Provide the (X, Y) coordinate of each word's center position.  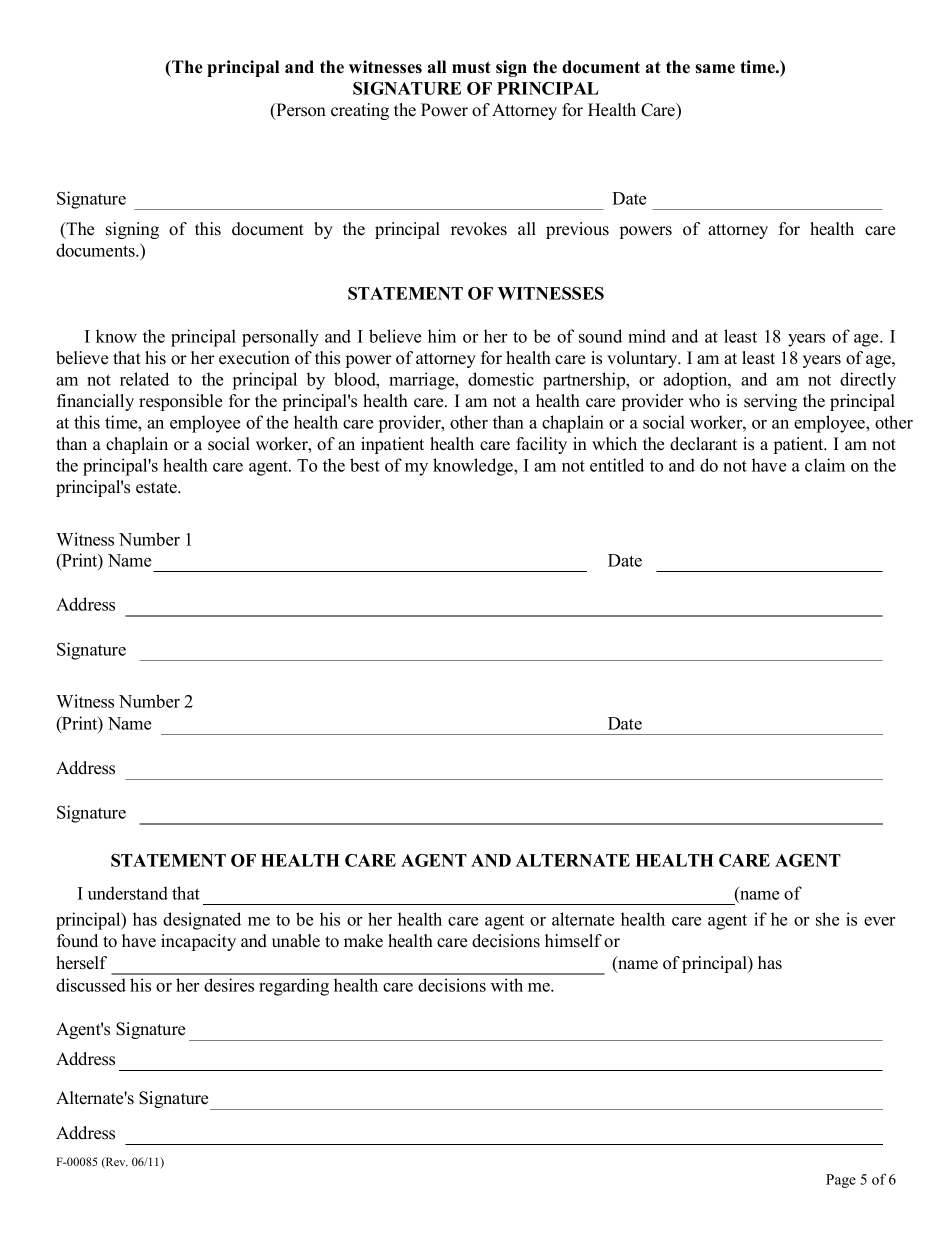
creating (360, 111)
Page (841, 1181)
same (715, 69)
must (471, 67)
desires (229, 985)
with (507, 985)
